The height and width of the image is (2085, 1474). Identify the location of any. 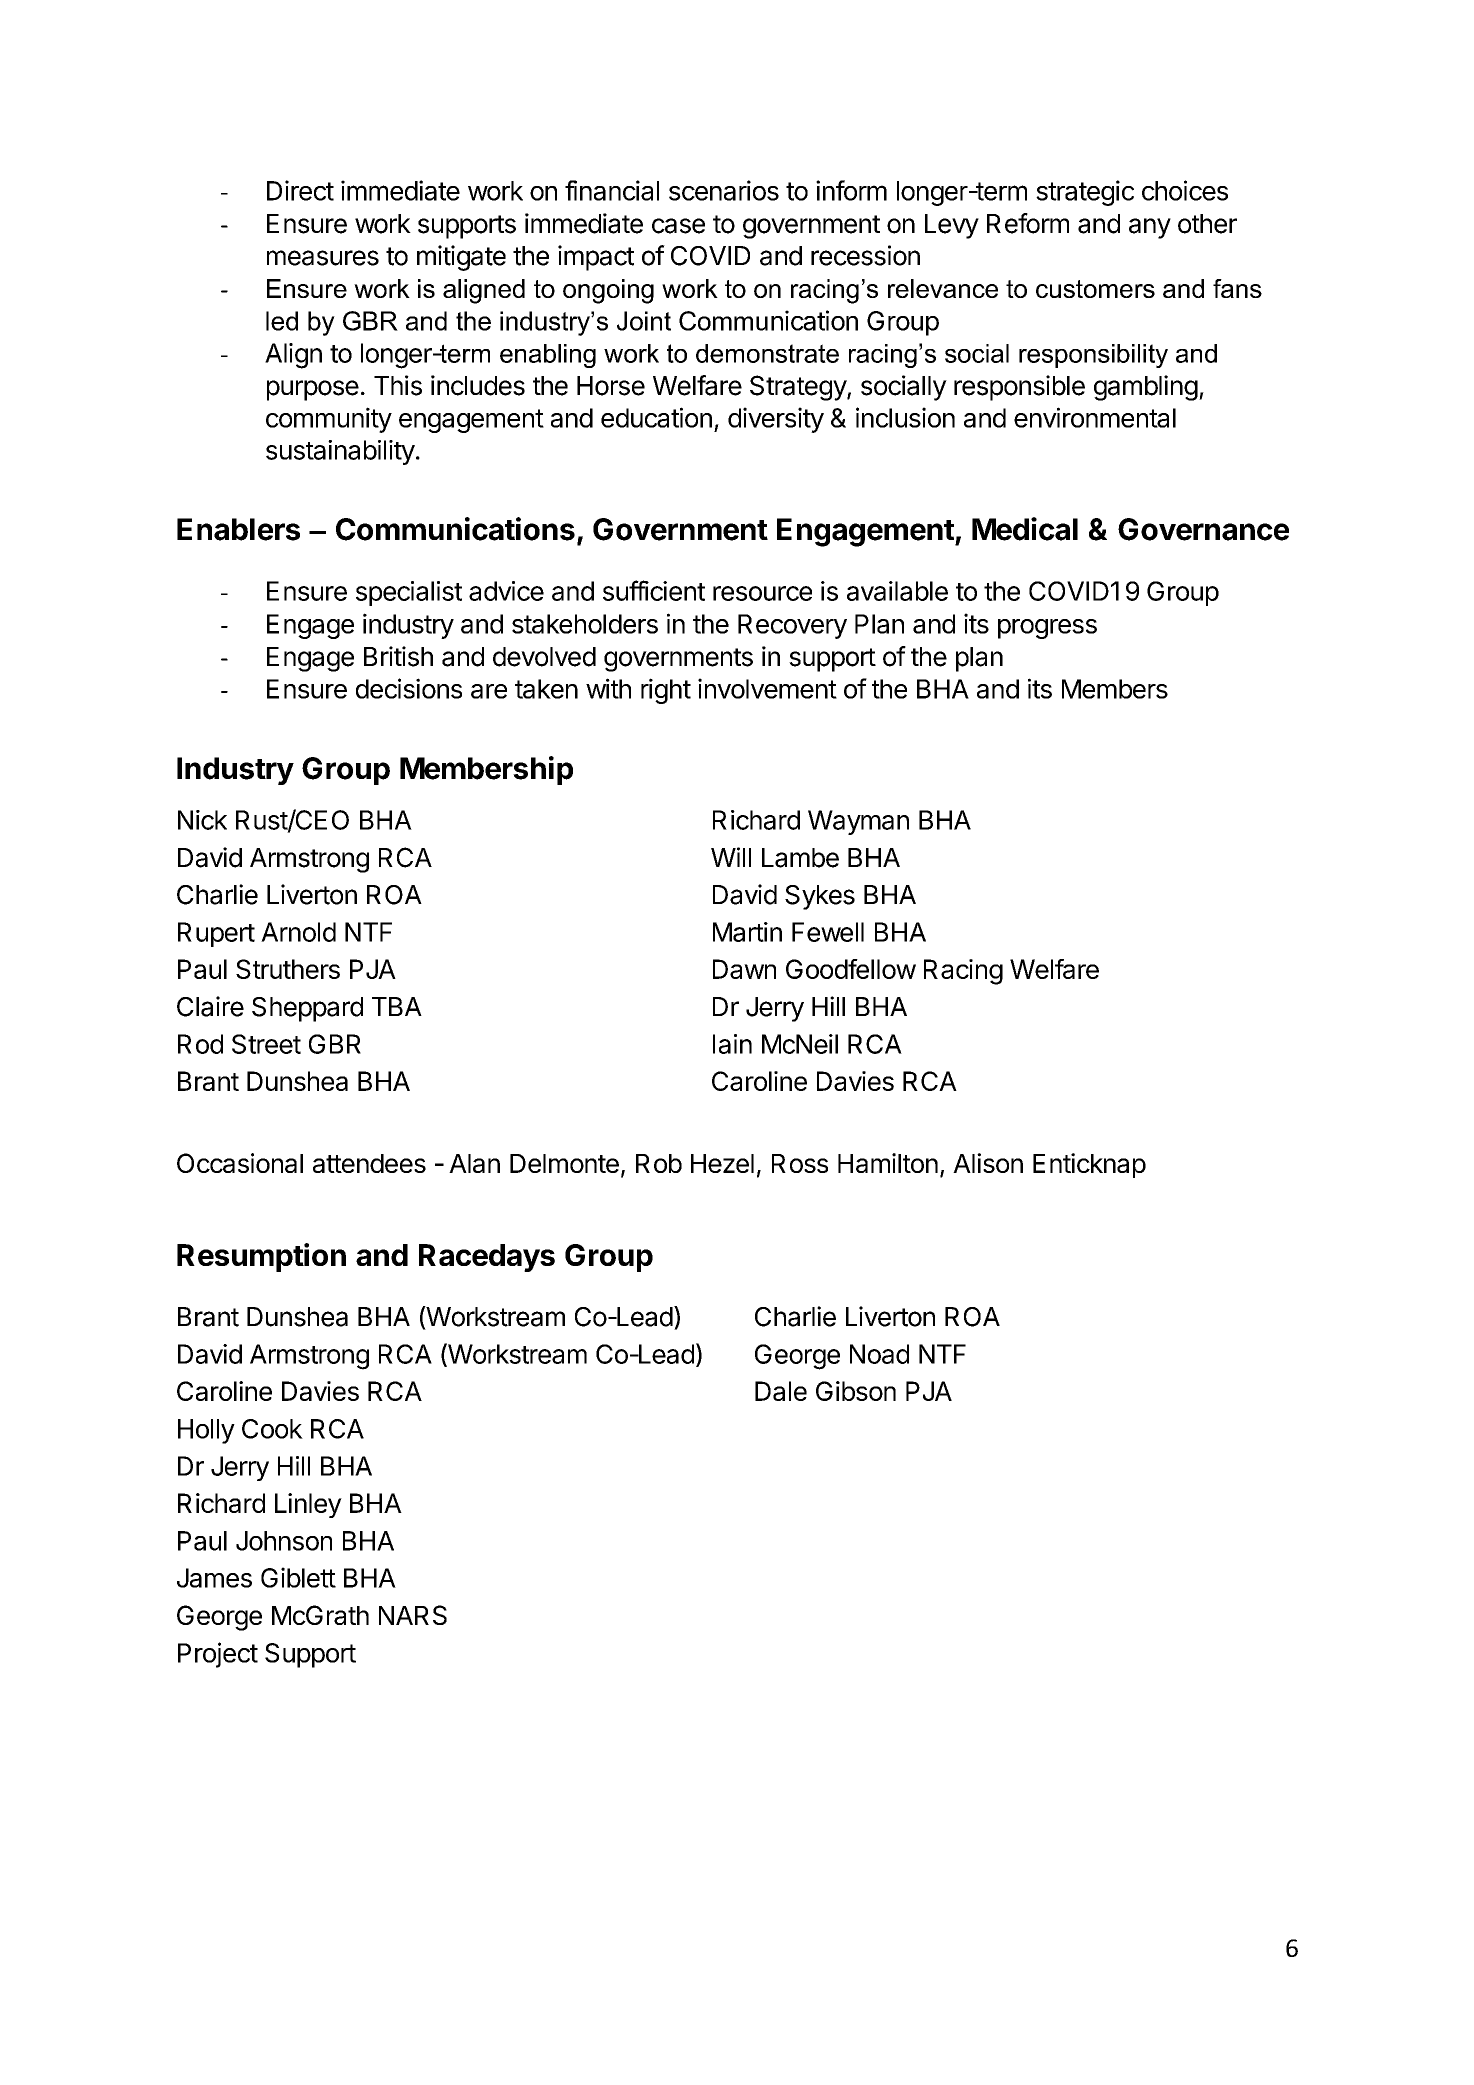
(1150, 228).
